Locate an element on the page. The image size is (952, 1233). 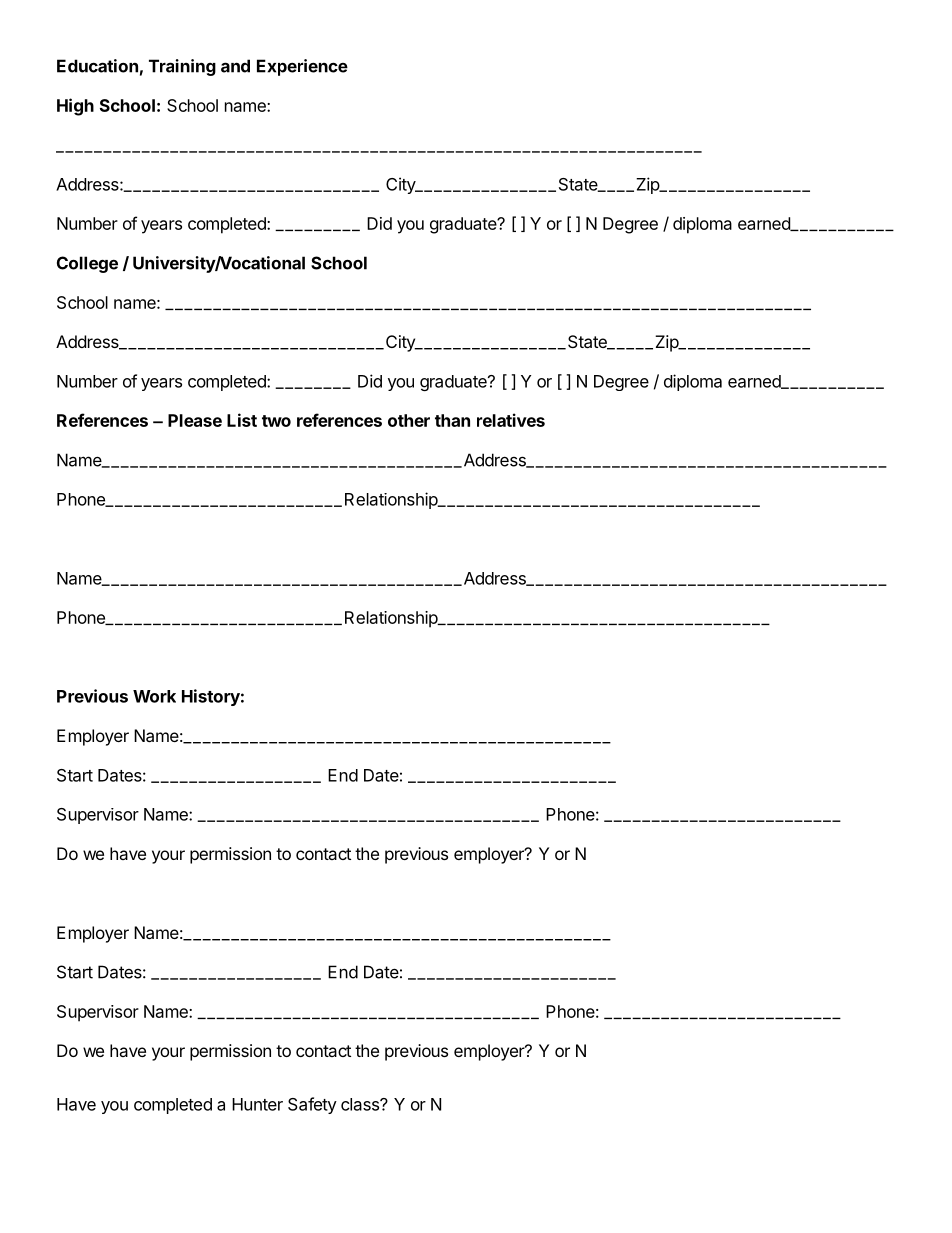
than is located at coordinates (452, 420).
